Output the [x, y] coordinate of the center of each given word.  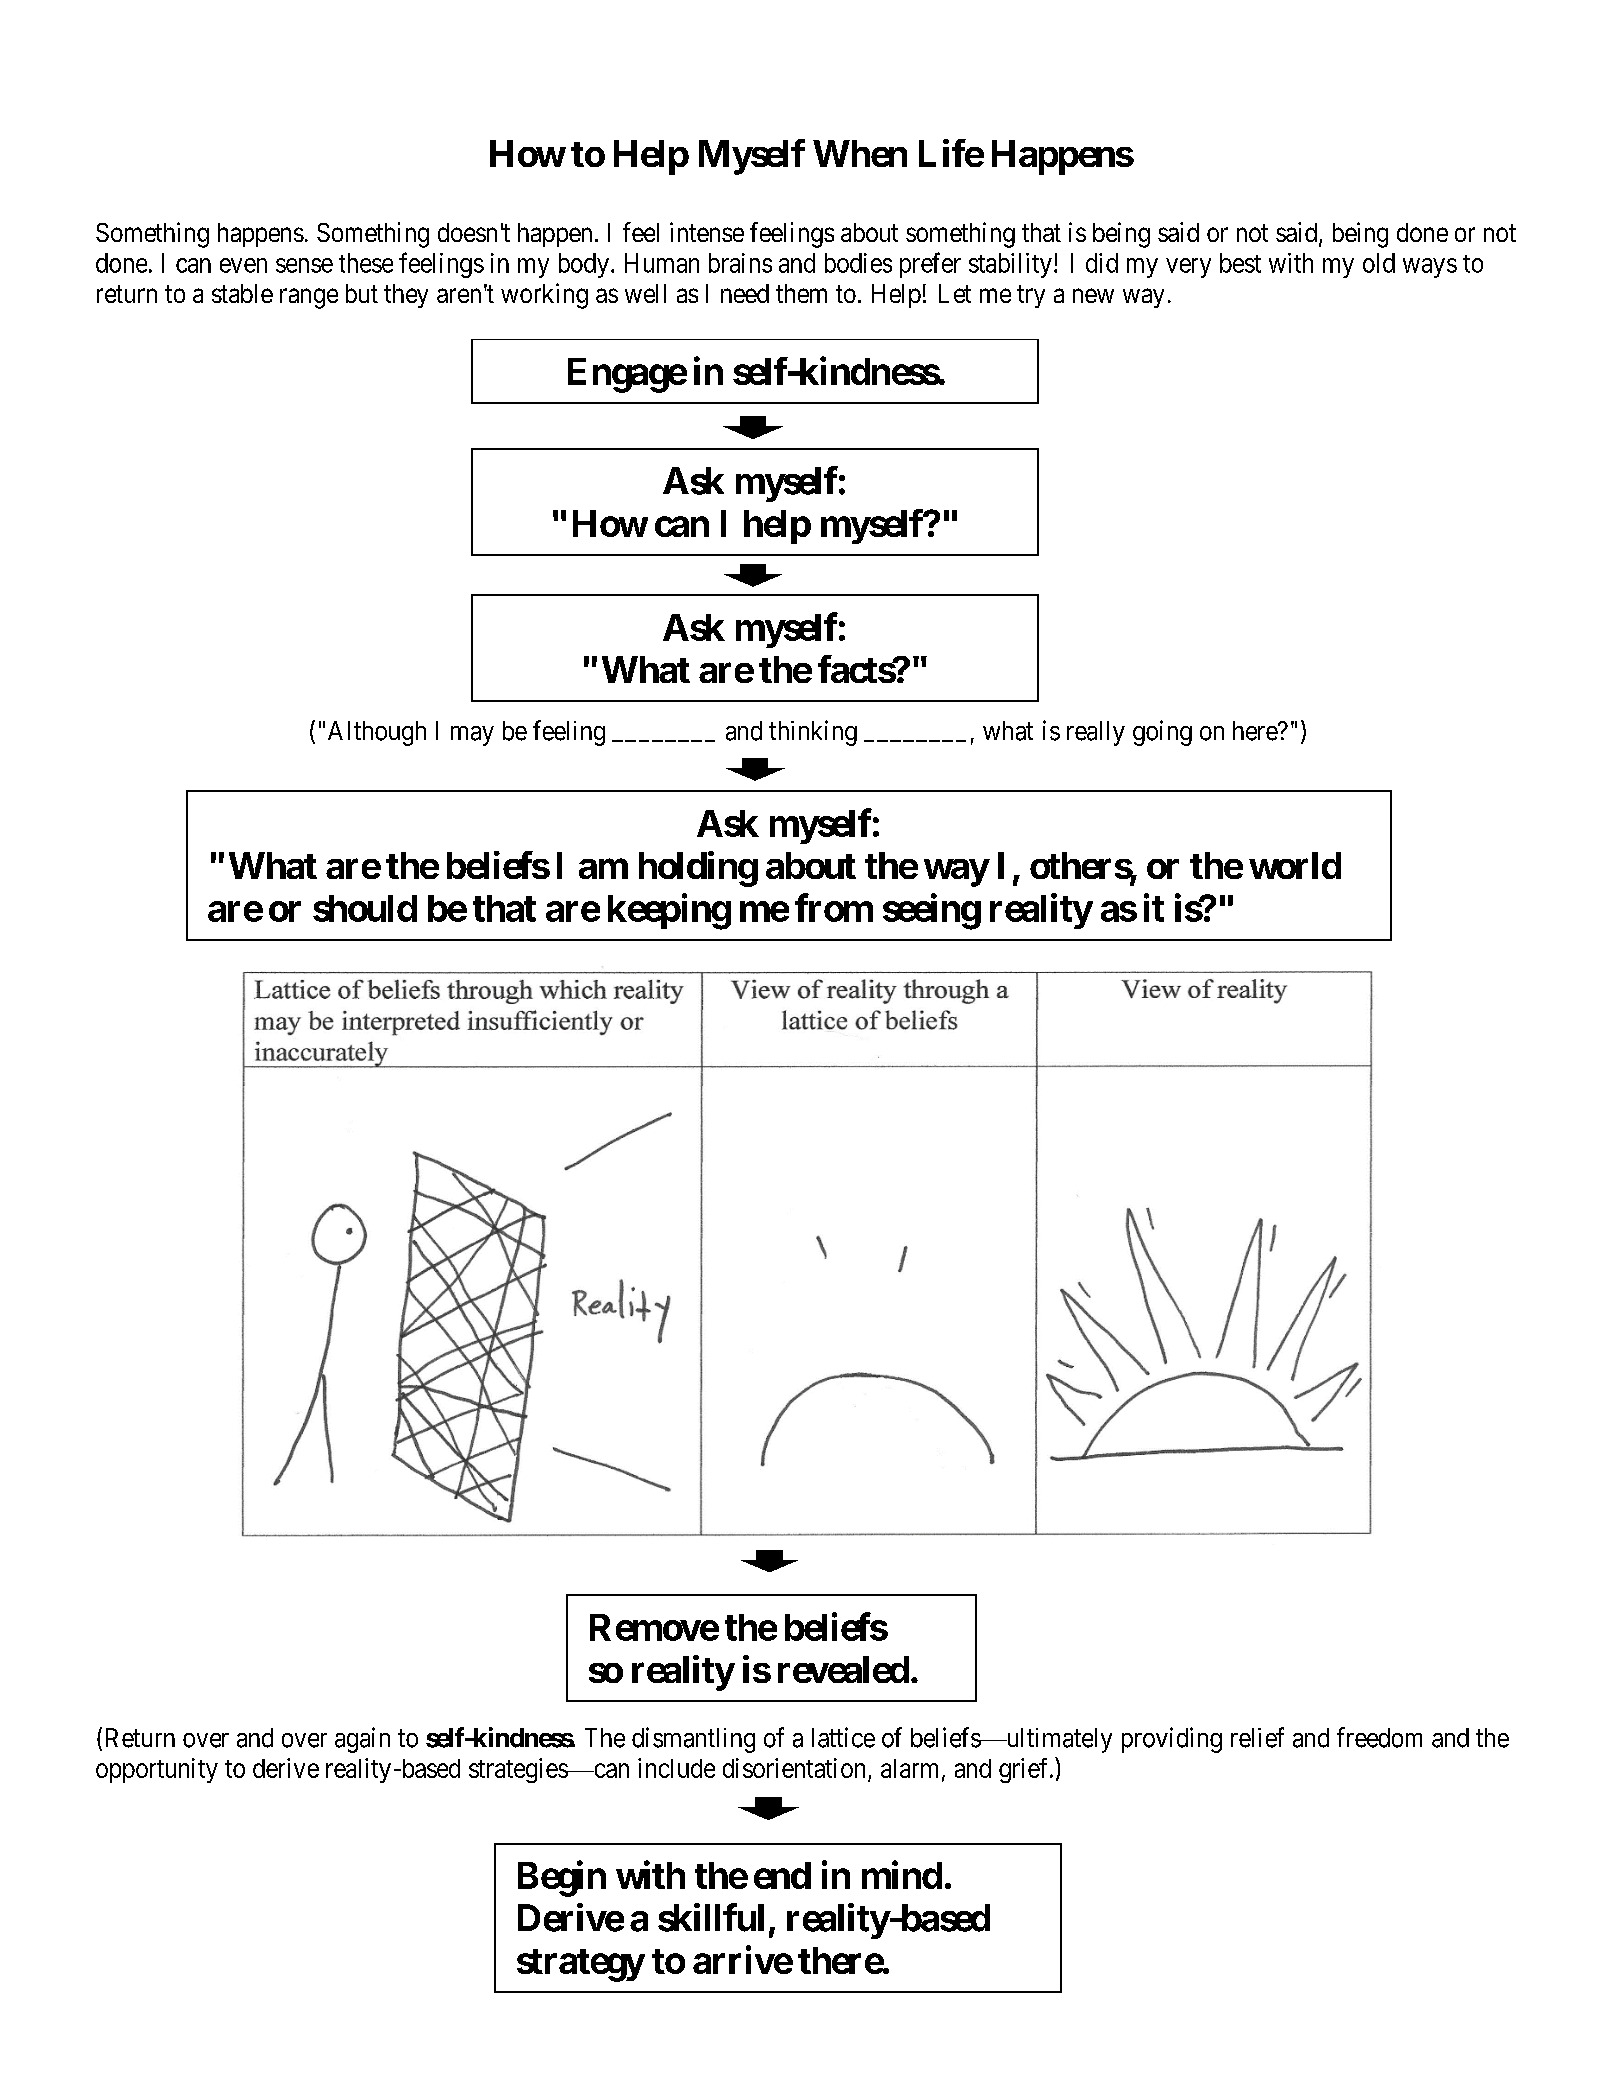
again [362, 1740]
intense [707, 232]
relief [1257, 1737]
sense [304, 265]
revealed [843, 1669]
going [1162, 733]
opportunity [157, 1770]
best [1240, 263]
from [834, 907]
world [1295, 865]
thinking [813, 733]
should [365, 908]
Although [377, 733]
